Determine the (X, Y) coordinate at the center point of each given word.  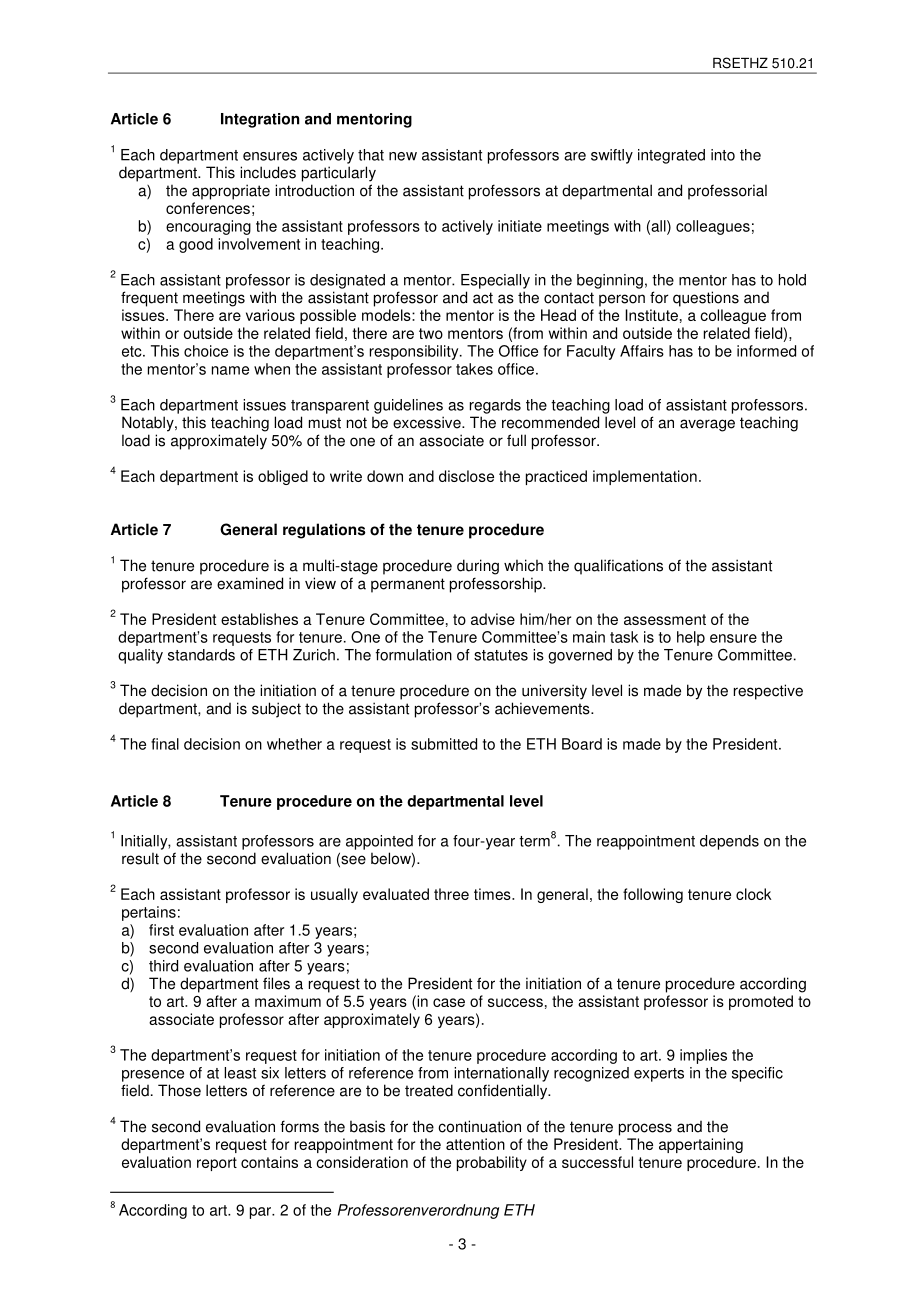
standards (201, 655)
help (691, 638)
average (707, 425)
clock (754, 894)
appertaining (701, 1145)
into (723, 155)
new (403, 156)
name (230, 370)
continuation (479, 1126)
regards (495, 406)
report (217, 1164)
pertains (149, 913)
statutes (501, 655)
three (451, 894)
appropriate (231, 192)
